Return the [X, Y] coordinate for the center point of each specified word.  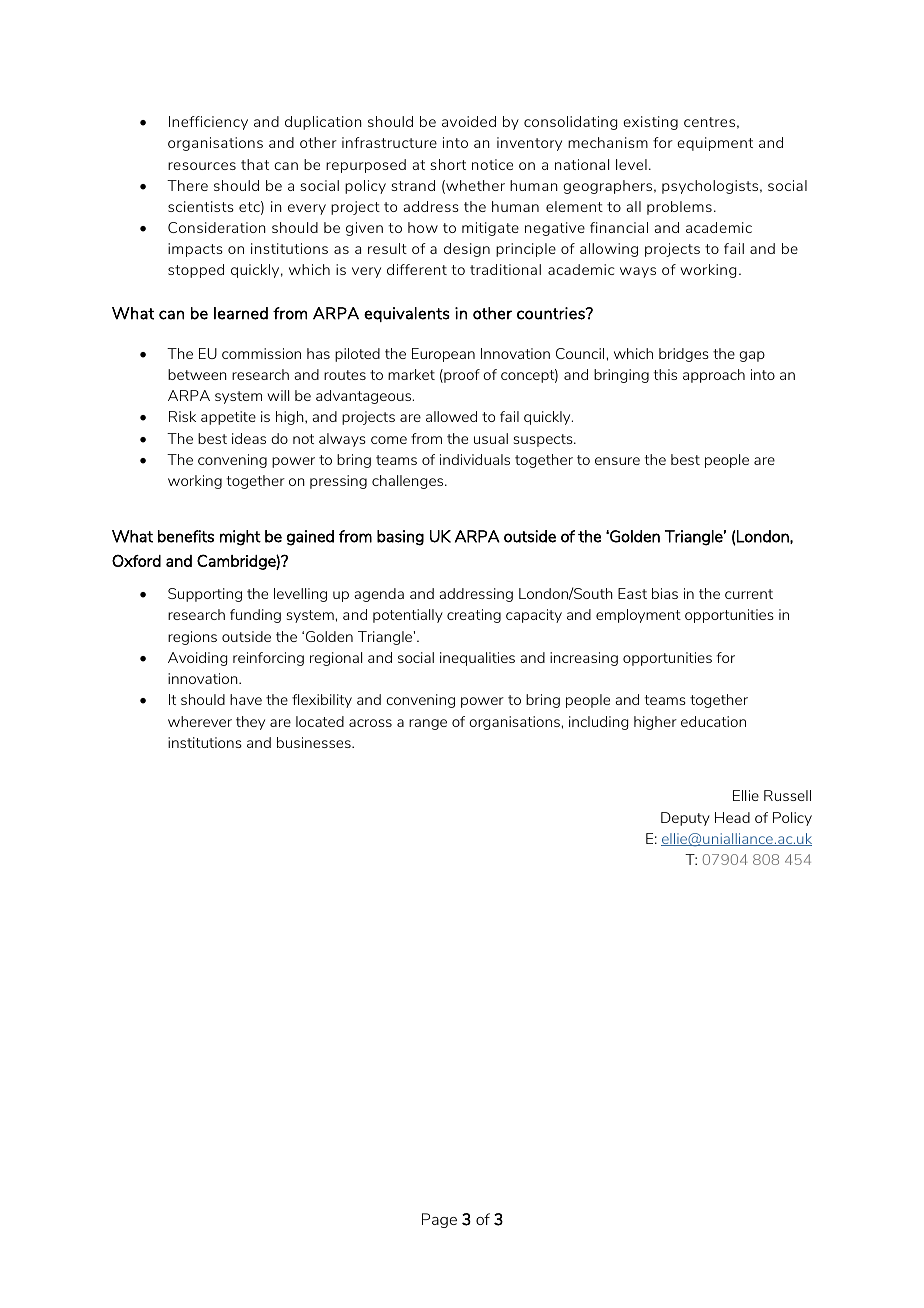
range [428, 724]
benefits [186, 536]
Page [439, 1220]
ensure [617, 461]
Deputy [685, 819]
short [448, 164]
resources [202, 166]
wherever [200, 721]
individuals [475, 459]
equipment [715, 144]
